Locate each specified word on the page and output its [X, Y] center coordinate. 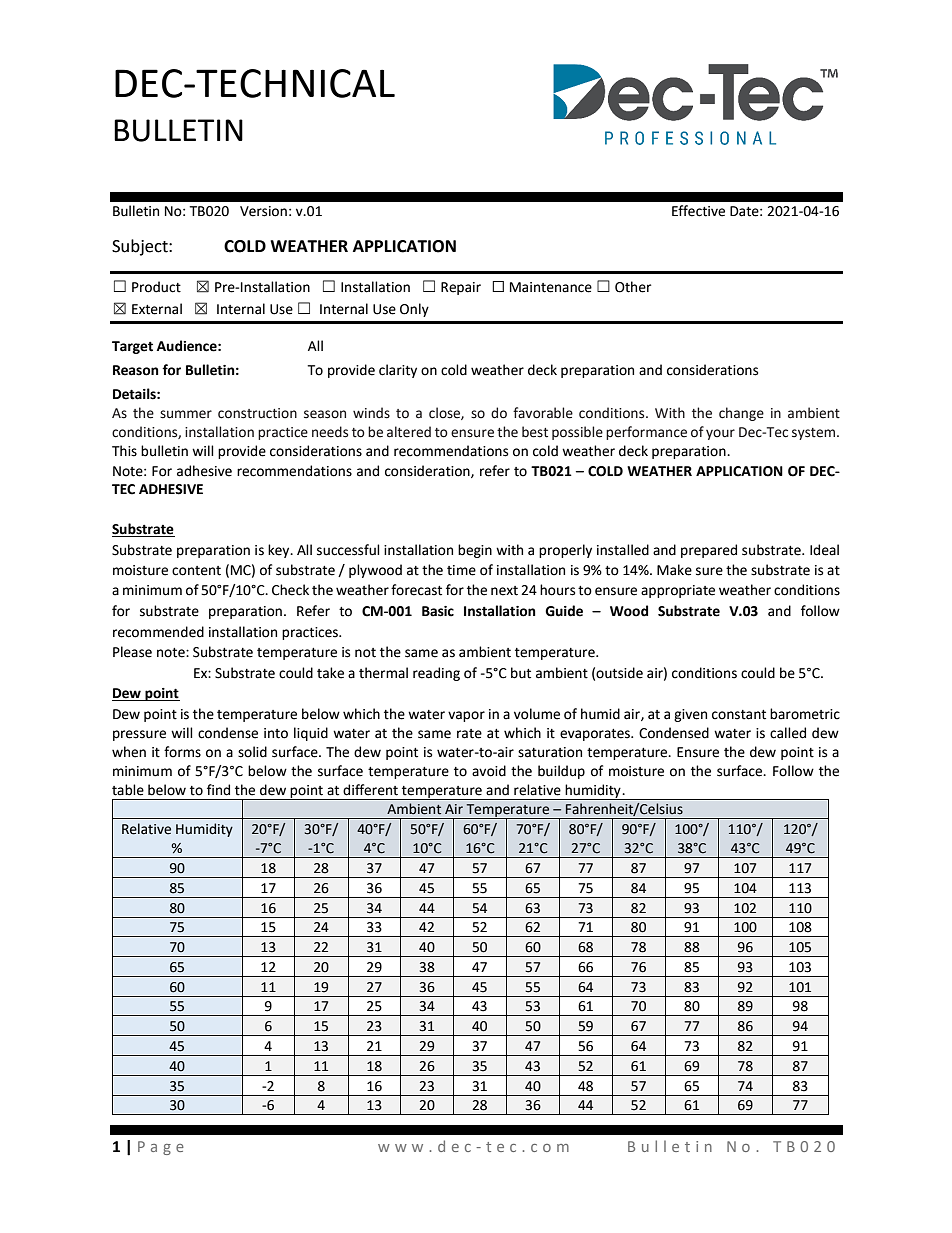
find [218, 790]
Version [263, 211]
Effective [698, 211]
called [788, 733]
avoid [489, 771]
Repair [461, 288]
